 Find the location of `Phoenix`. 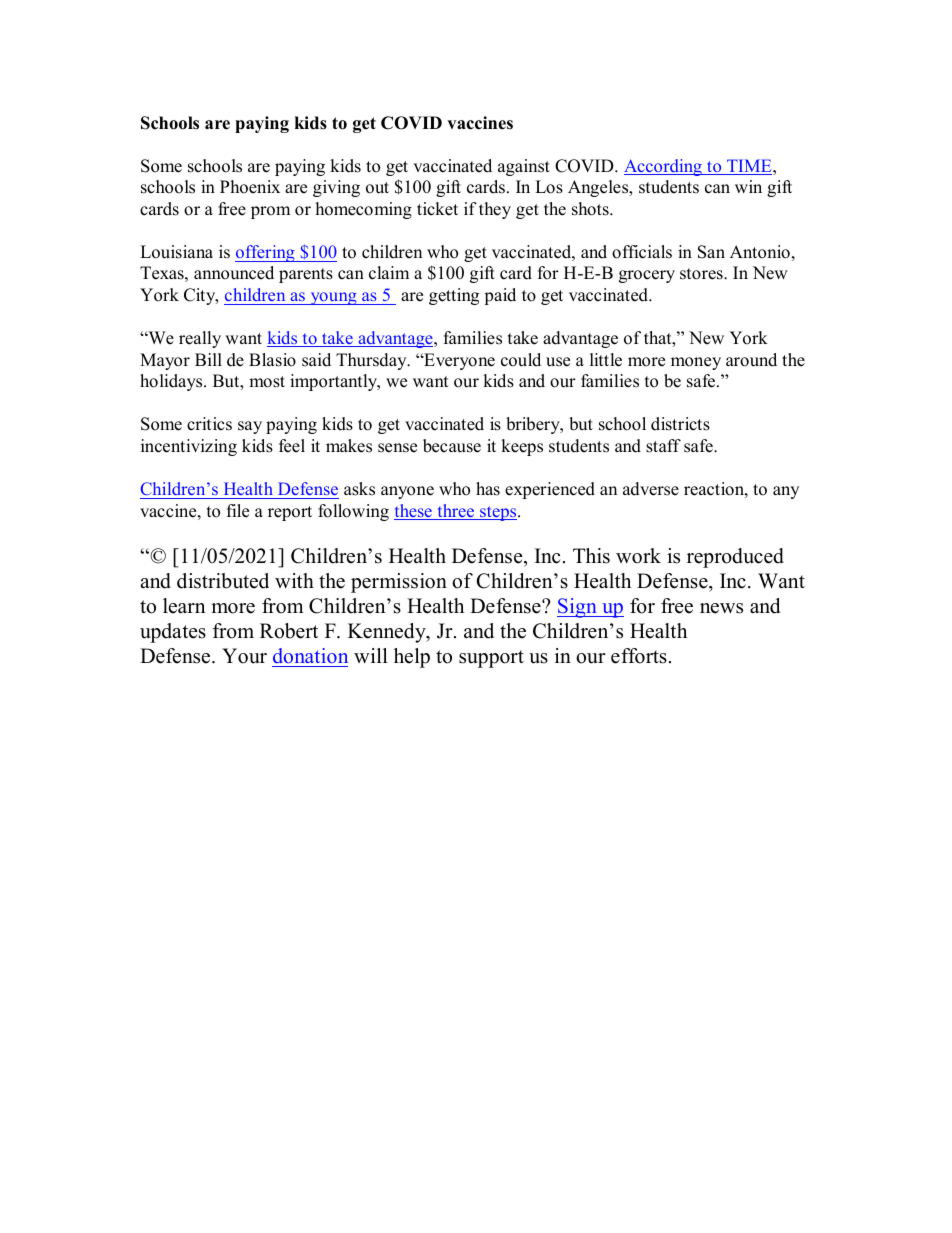

Phoenix is located at coordinates (250, 187).
